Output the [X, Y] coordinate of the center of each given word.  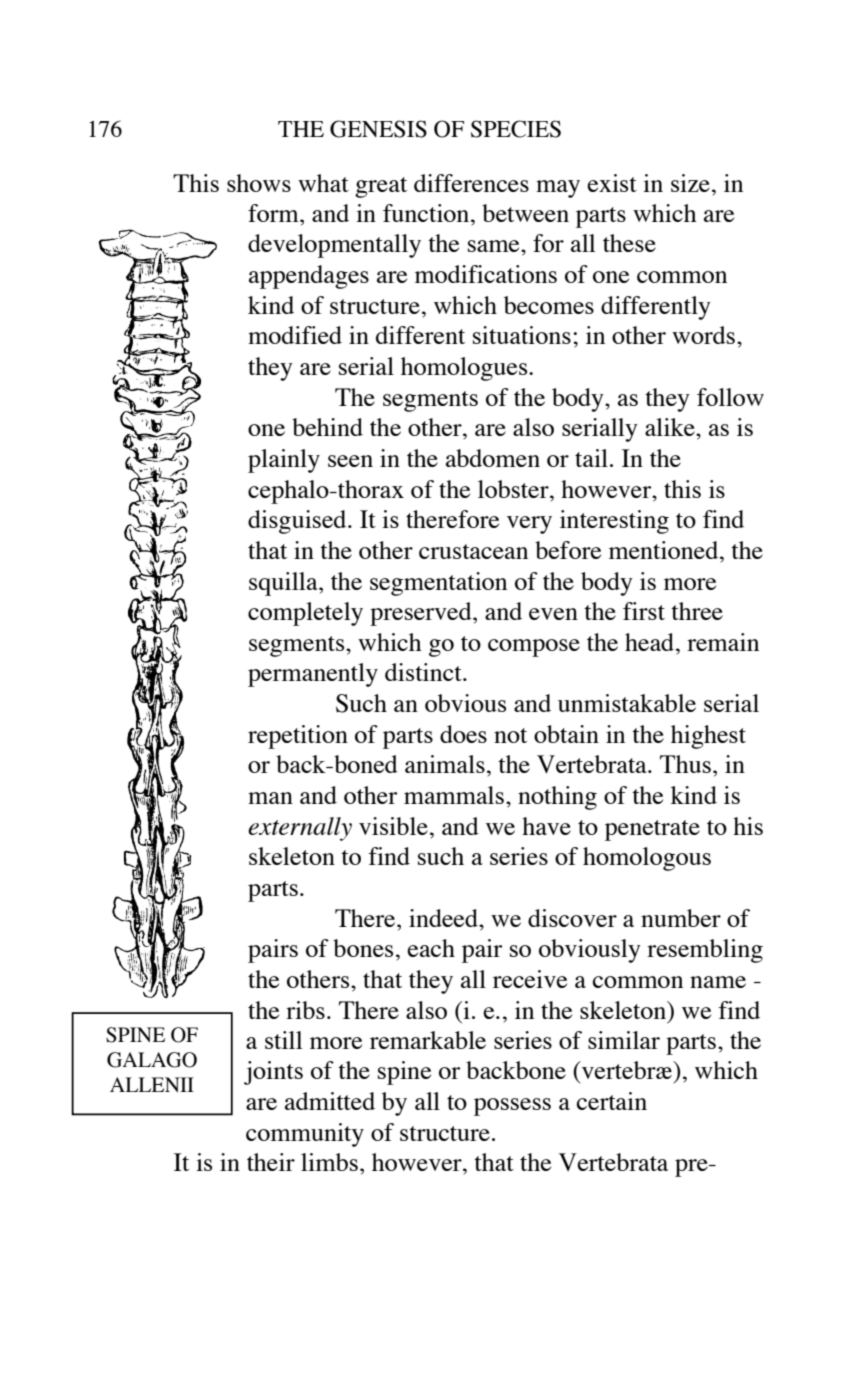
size [690, 183]
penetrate [652, 830]
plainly [284, 461]
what [323, 183]
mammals [454, 795]
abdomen [493, 458]
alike [671, 427]
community [305, 1135]
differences [471, 183]
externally [300, 829]
